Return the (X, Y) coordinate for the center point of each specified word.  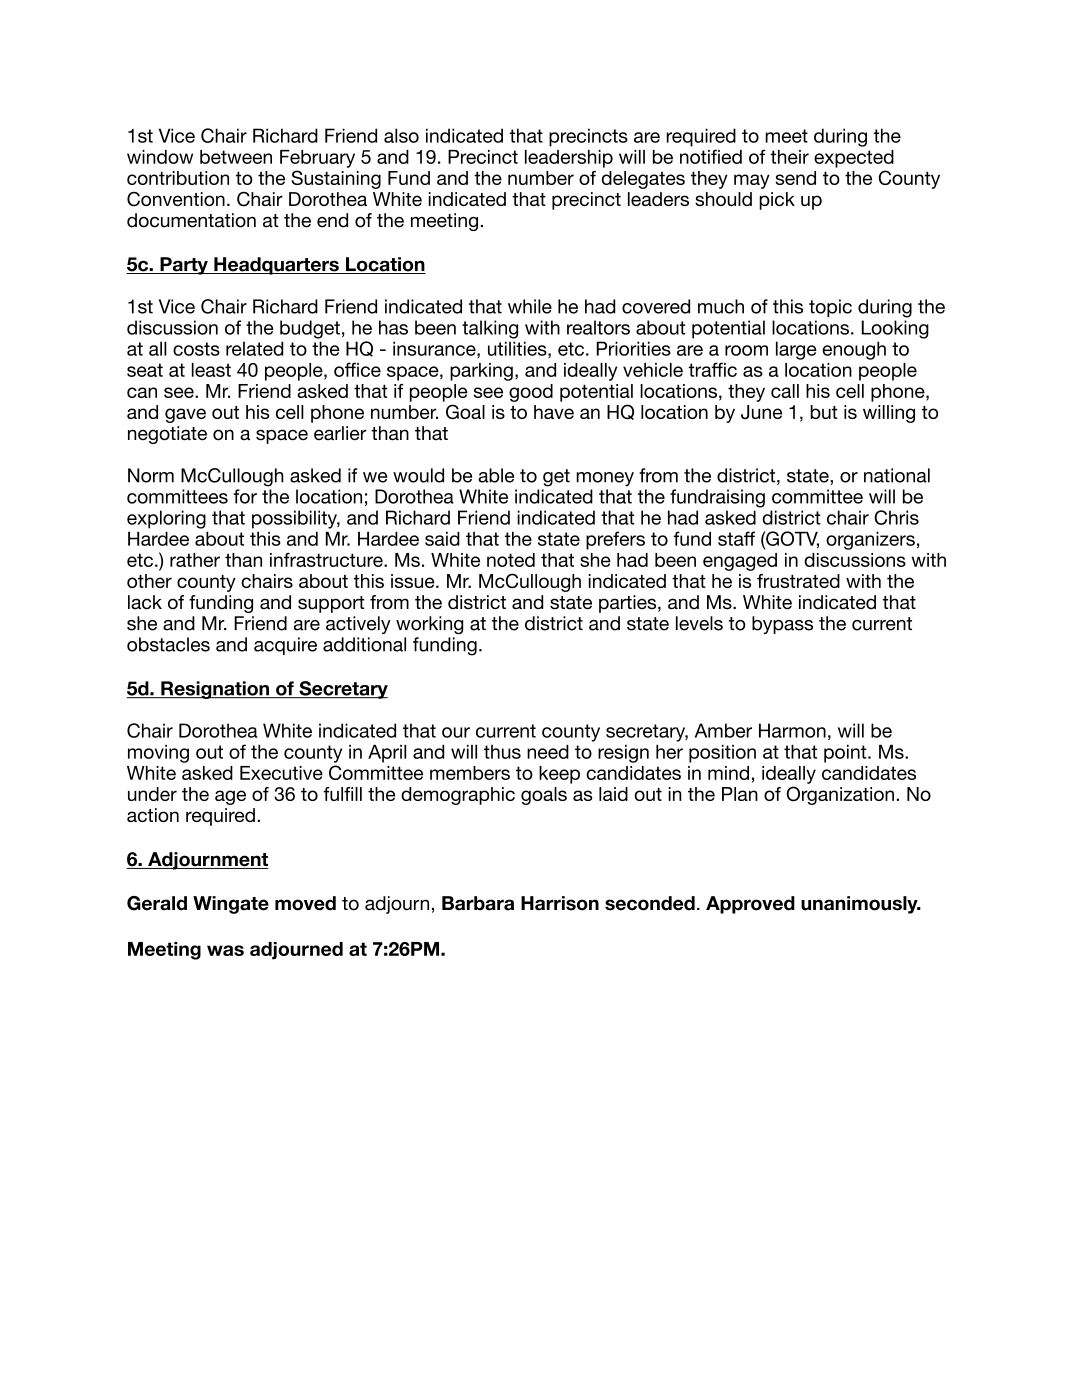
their (789, 157)
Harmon (792, 730)
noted (511, 560)
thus (502, 752)
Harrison (560, 903)
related (254, 348)
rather (195, 560)
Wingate (231, 905)
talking (490, 329)
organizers (870, 540)
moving (158, 753)
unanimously (860, 905)
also (401, 135)
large (796, 350)
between (236, 157)
